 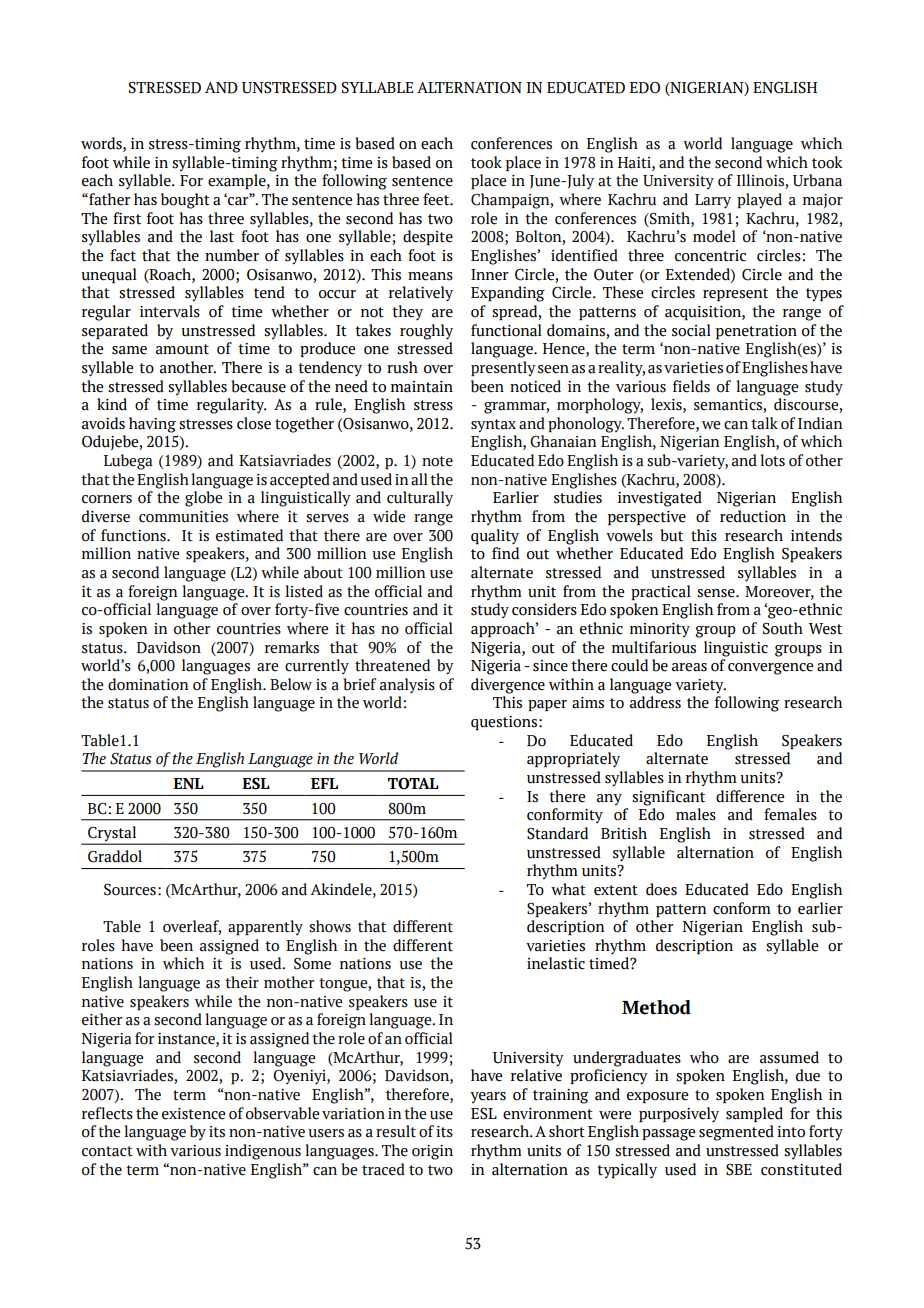 I want to click on segmented, so click(x=736, y=1133).
